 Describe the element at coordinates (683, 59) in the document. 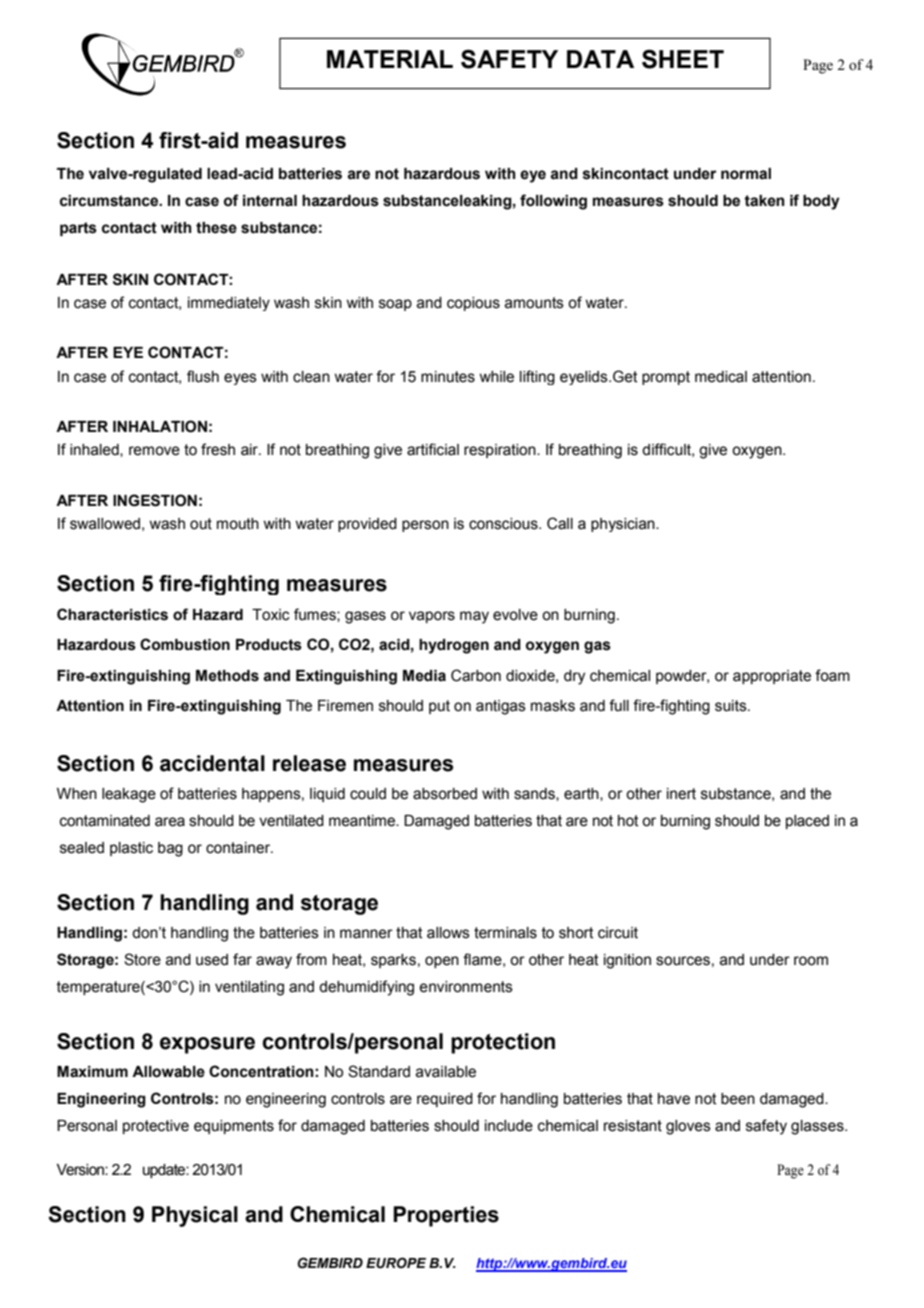

I see `SHEET` at that location.
